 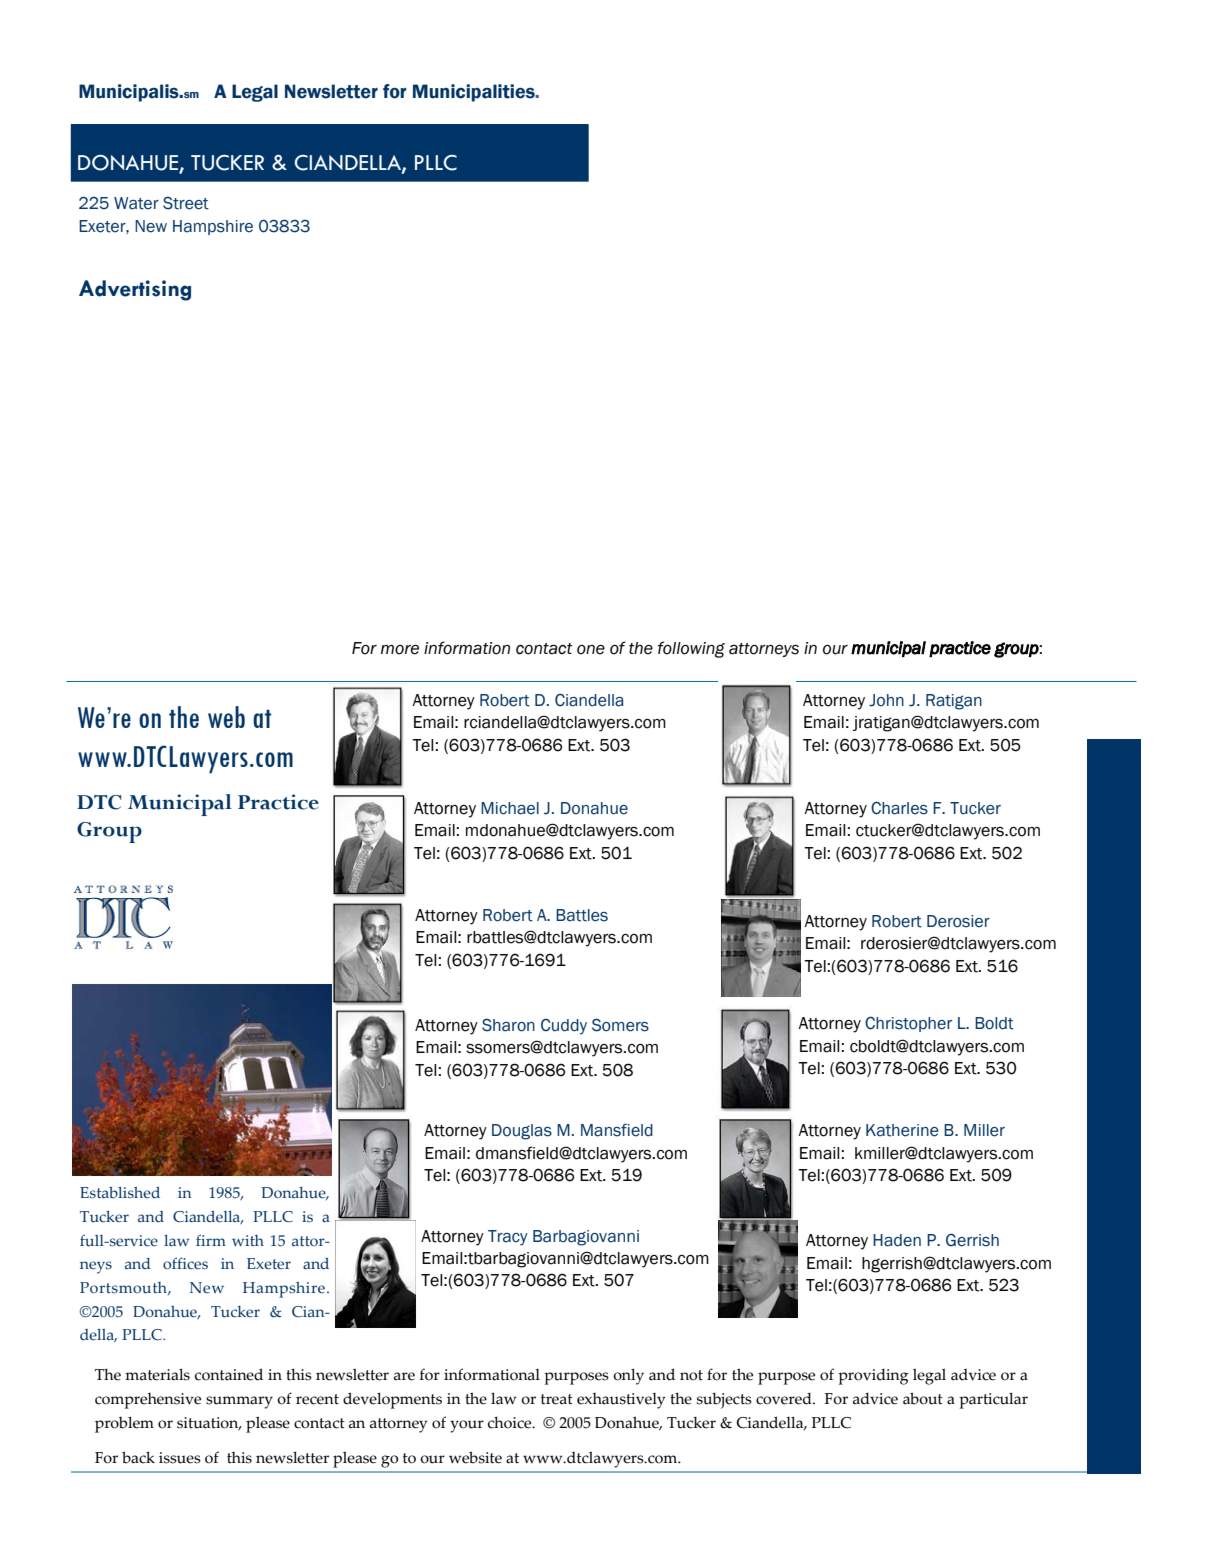 What do you see at coordinates (186, 203) in the image?
I see `Street` at bounding box center [186, 203].
